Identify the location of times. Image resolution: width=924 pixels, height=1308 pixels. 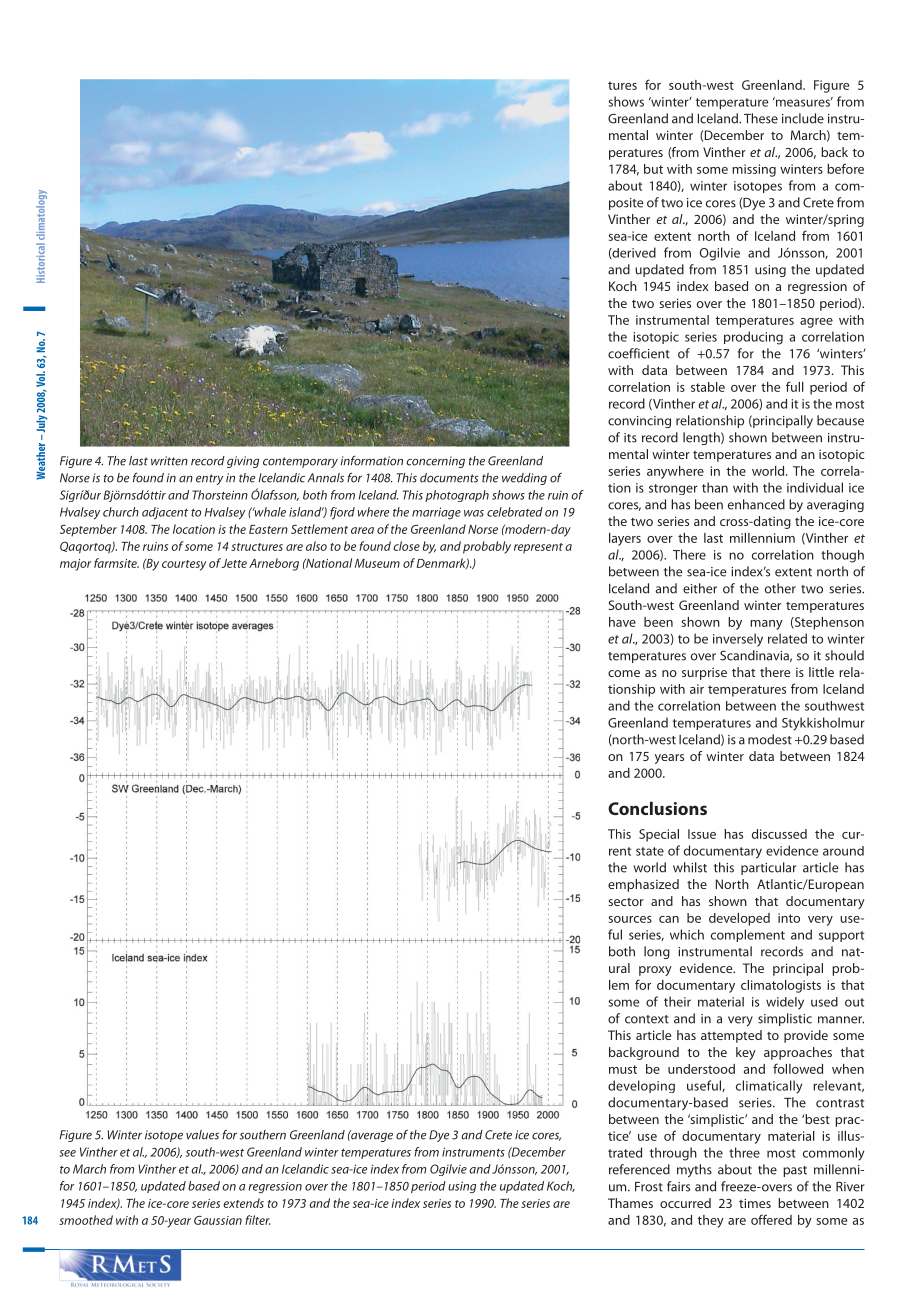
(755, 1203).
